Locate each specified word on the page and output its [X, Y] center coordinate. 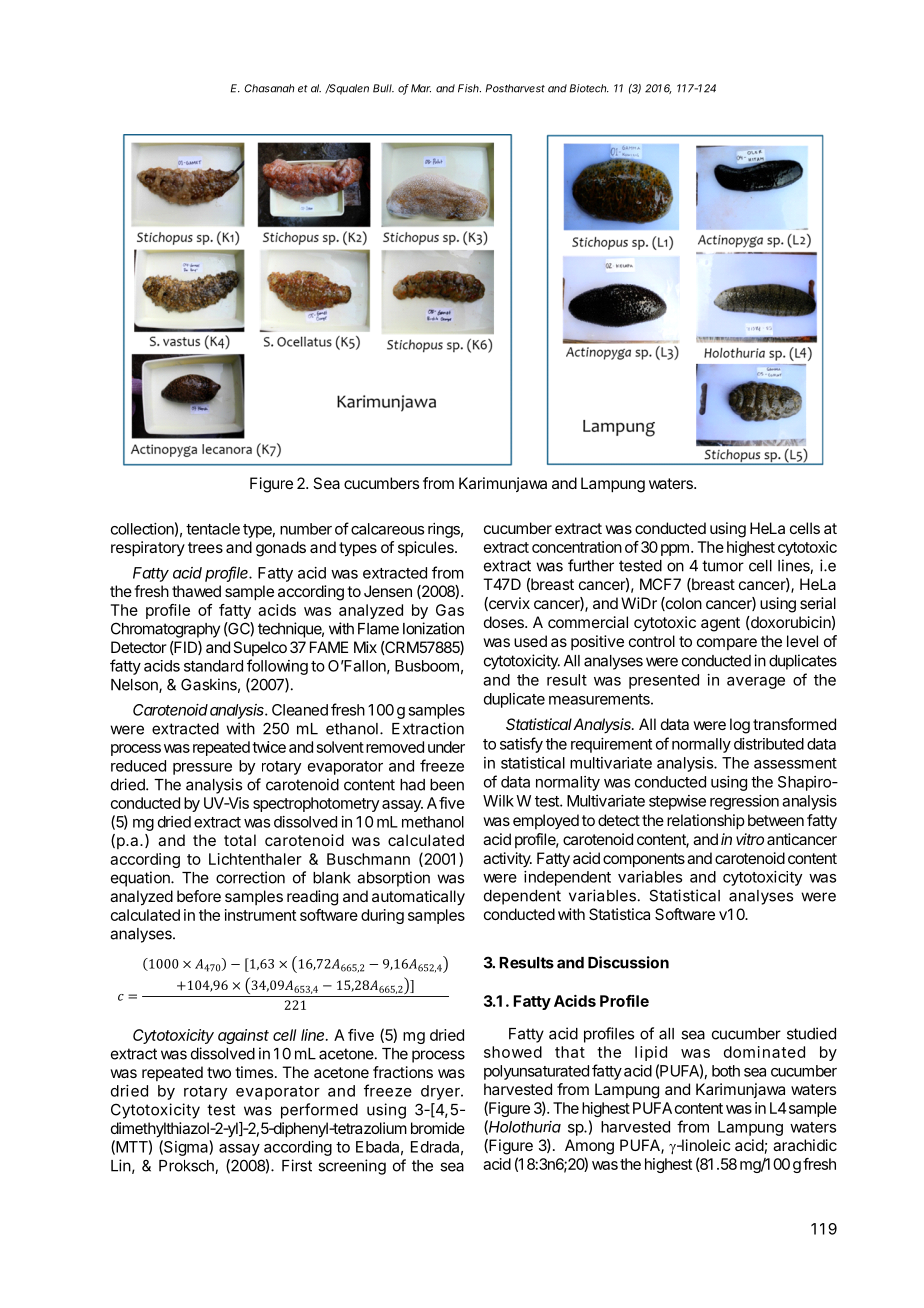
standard [213, 666]
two [219, 1072]
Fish [469, 88]
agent [720, 624]
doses [505, 622]
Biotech [589, 88]
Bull [383, 88]
